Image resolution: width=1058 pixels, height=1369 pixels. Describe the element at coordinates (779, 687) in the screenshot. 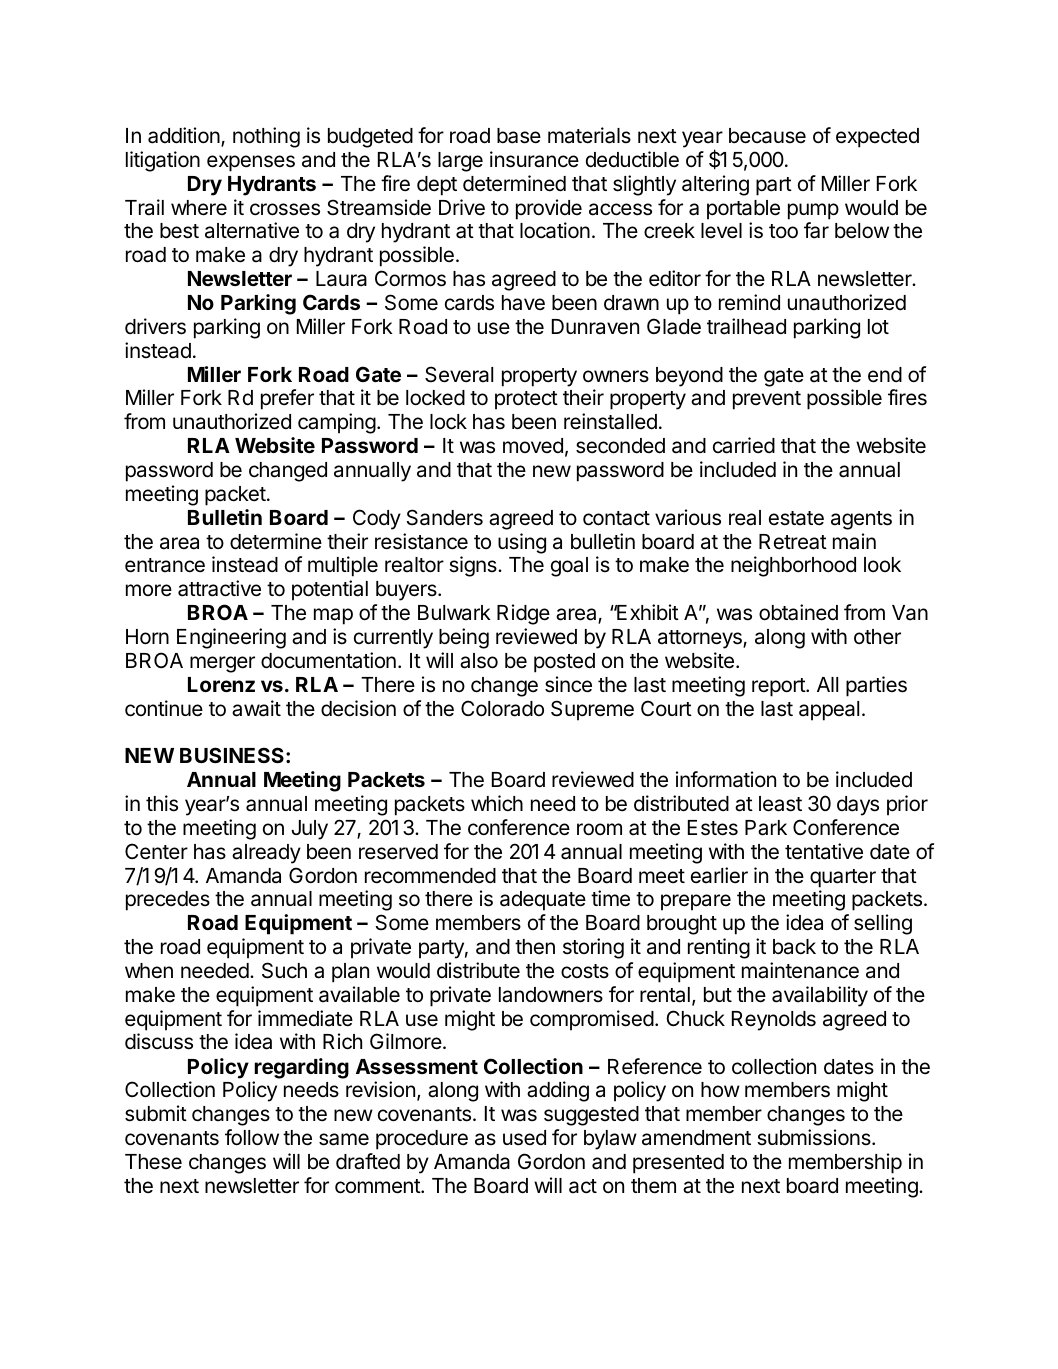

I see `report` at that location.
